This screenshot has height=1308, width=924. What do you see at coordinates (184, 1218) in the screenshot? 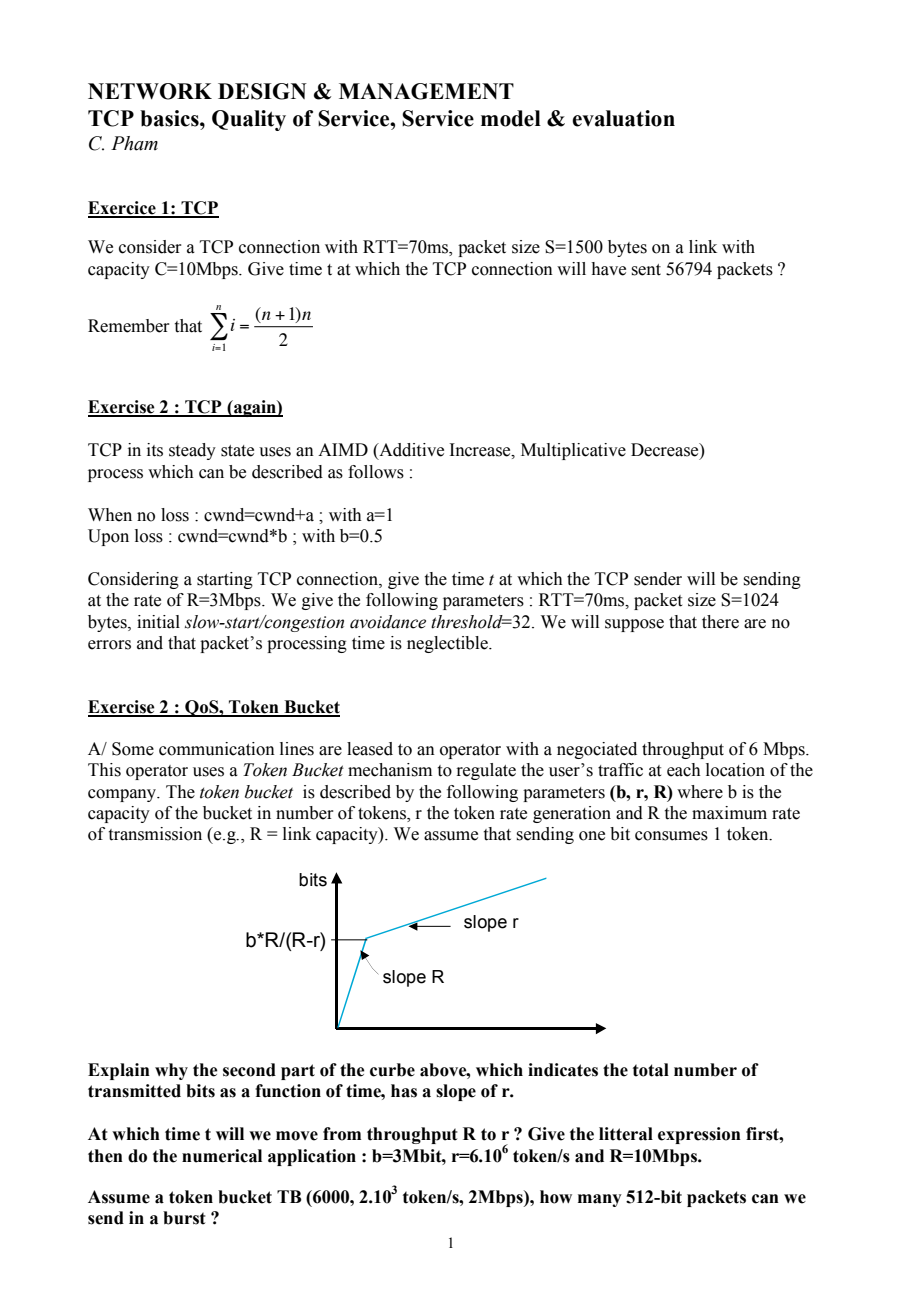
I see `burst` at bounding box center [184, 1218].
